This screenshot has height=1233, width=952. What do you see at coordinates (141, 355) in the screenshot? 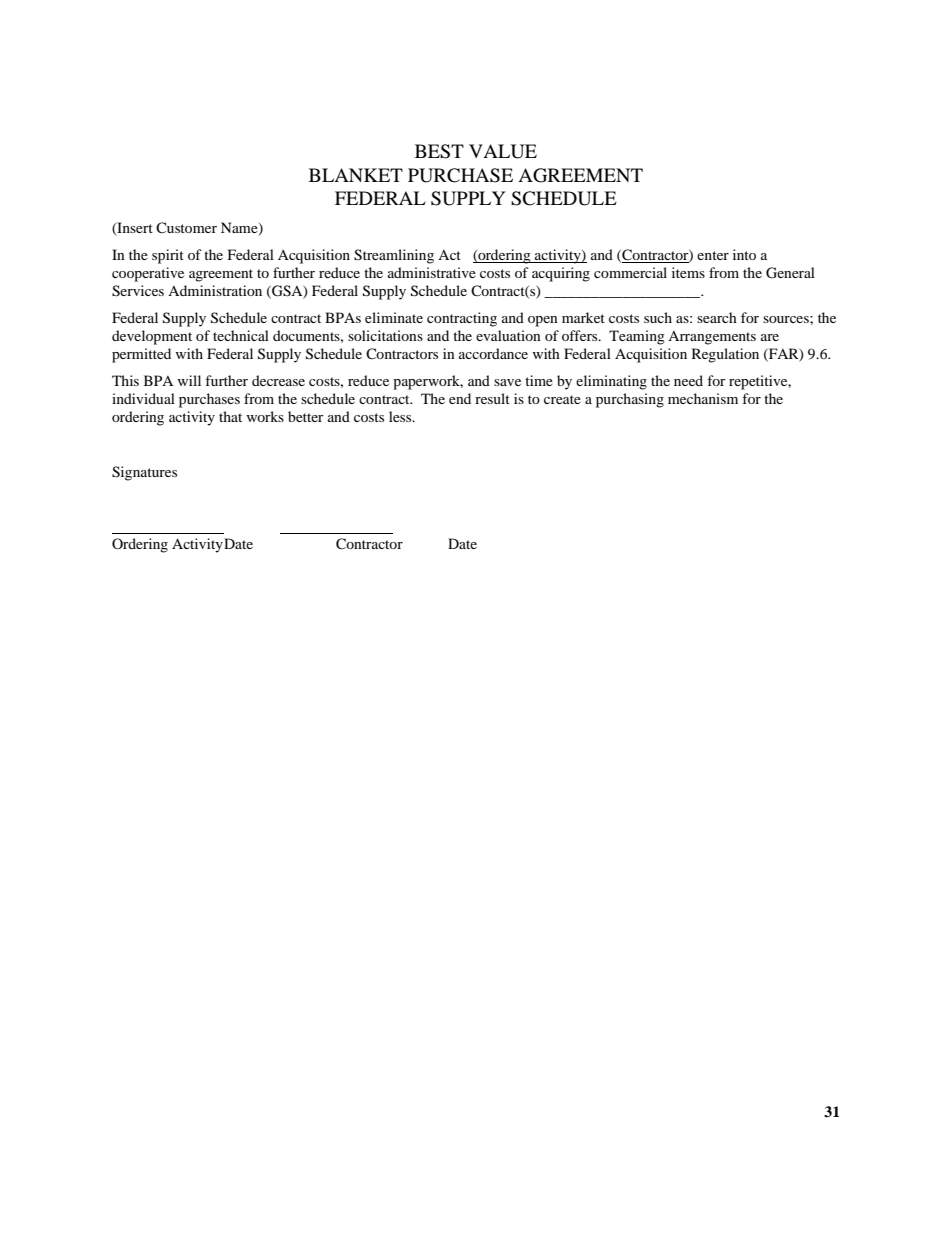
I see `permitted` at bounding box center [141, 355].
